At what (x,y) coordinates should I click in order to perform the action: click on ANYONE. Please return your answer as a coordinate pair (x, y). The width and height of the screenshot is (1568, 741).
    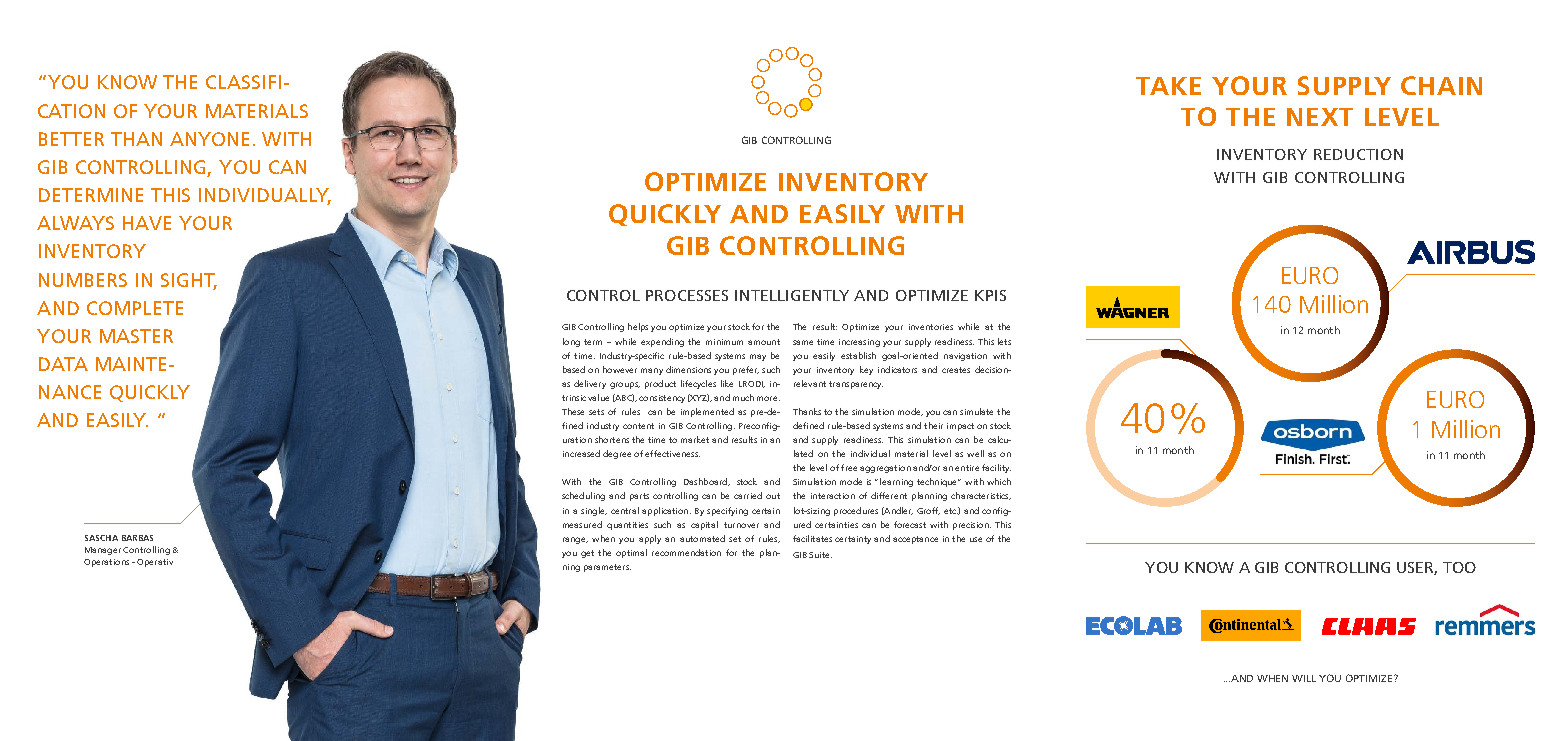
    Looking at the image, I should click on (209, 139).
